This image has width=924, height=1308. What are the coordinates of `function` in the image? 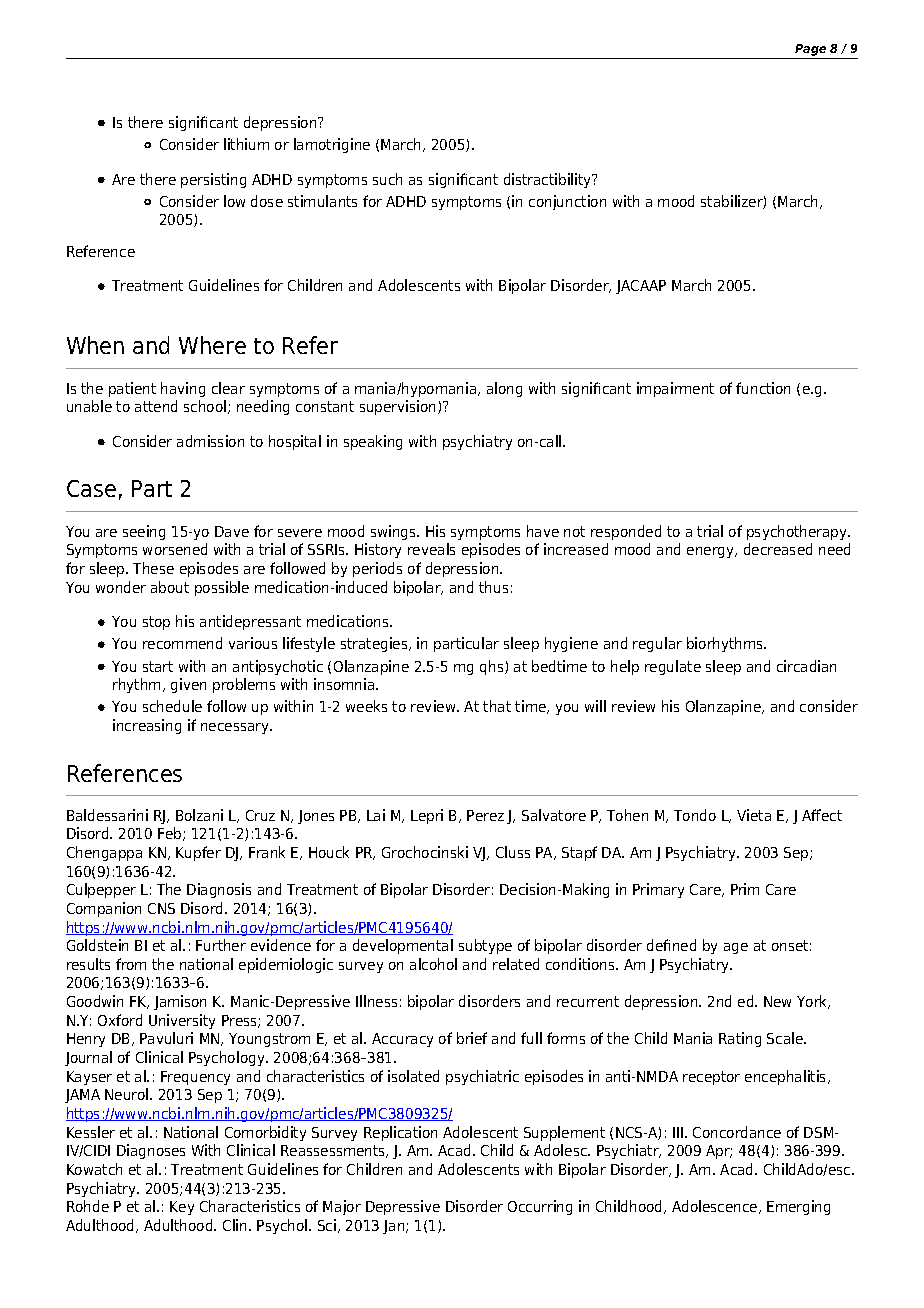 It's located at (763, 388).
